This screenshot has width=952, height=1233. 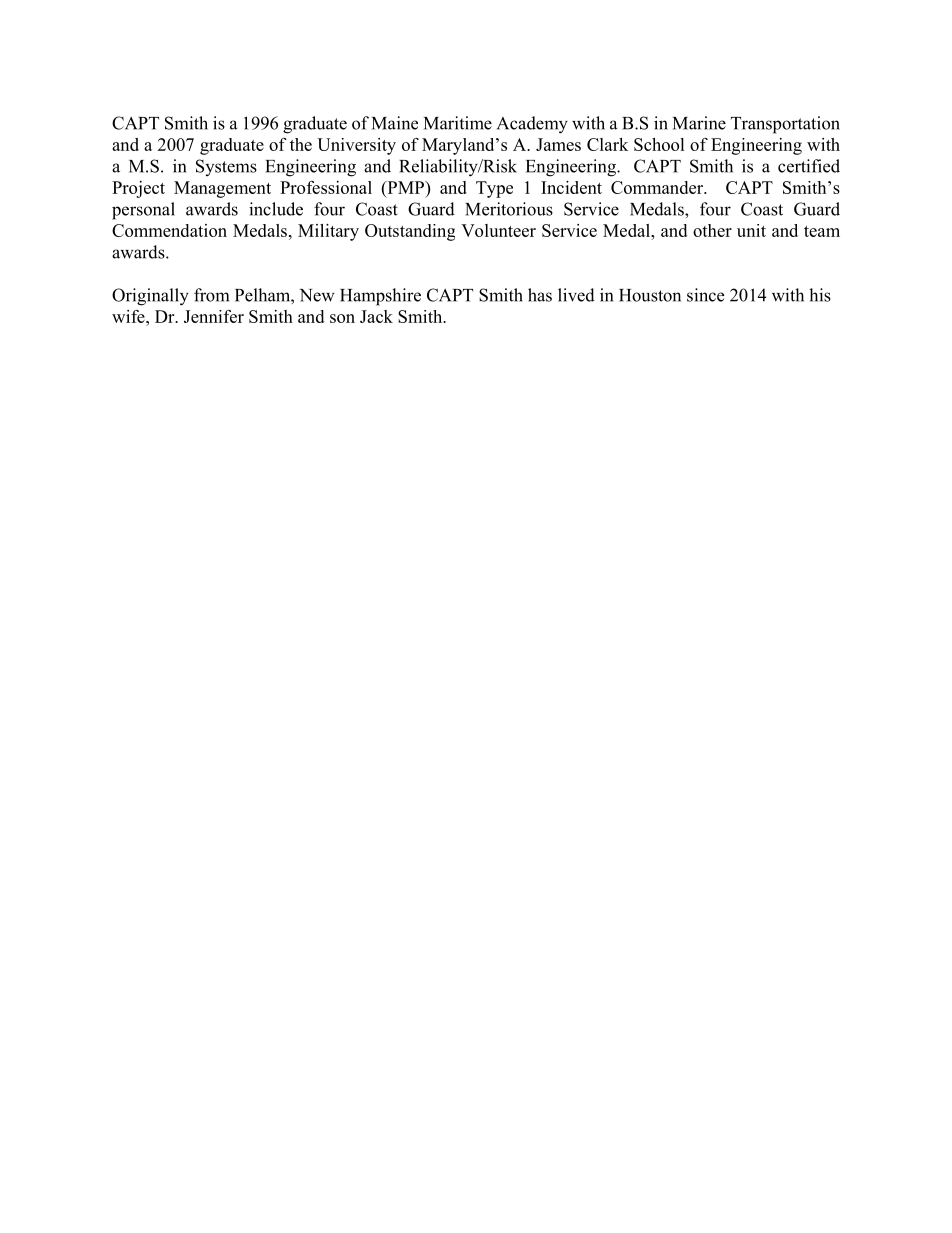 I want to click on unit, so click(x=751, y=230).
